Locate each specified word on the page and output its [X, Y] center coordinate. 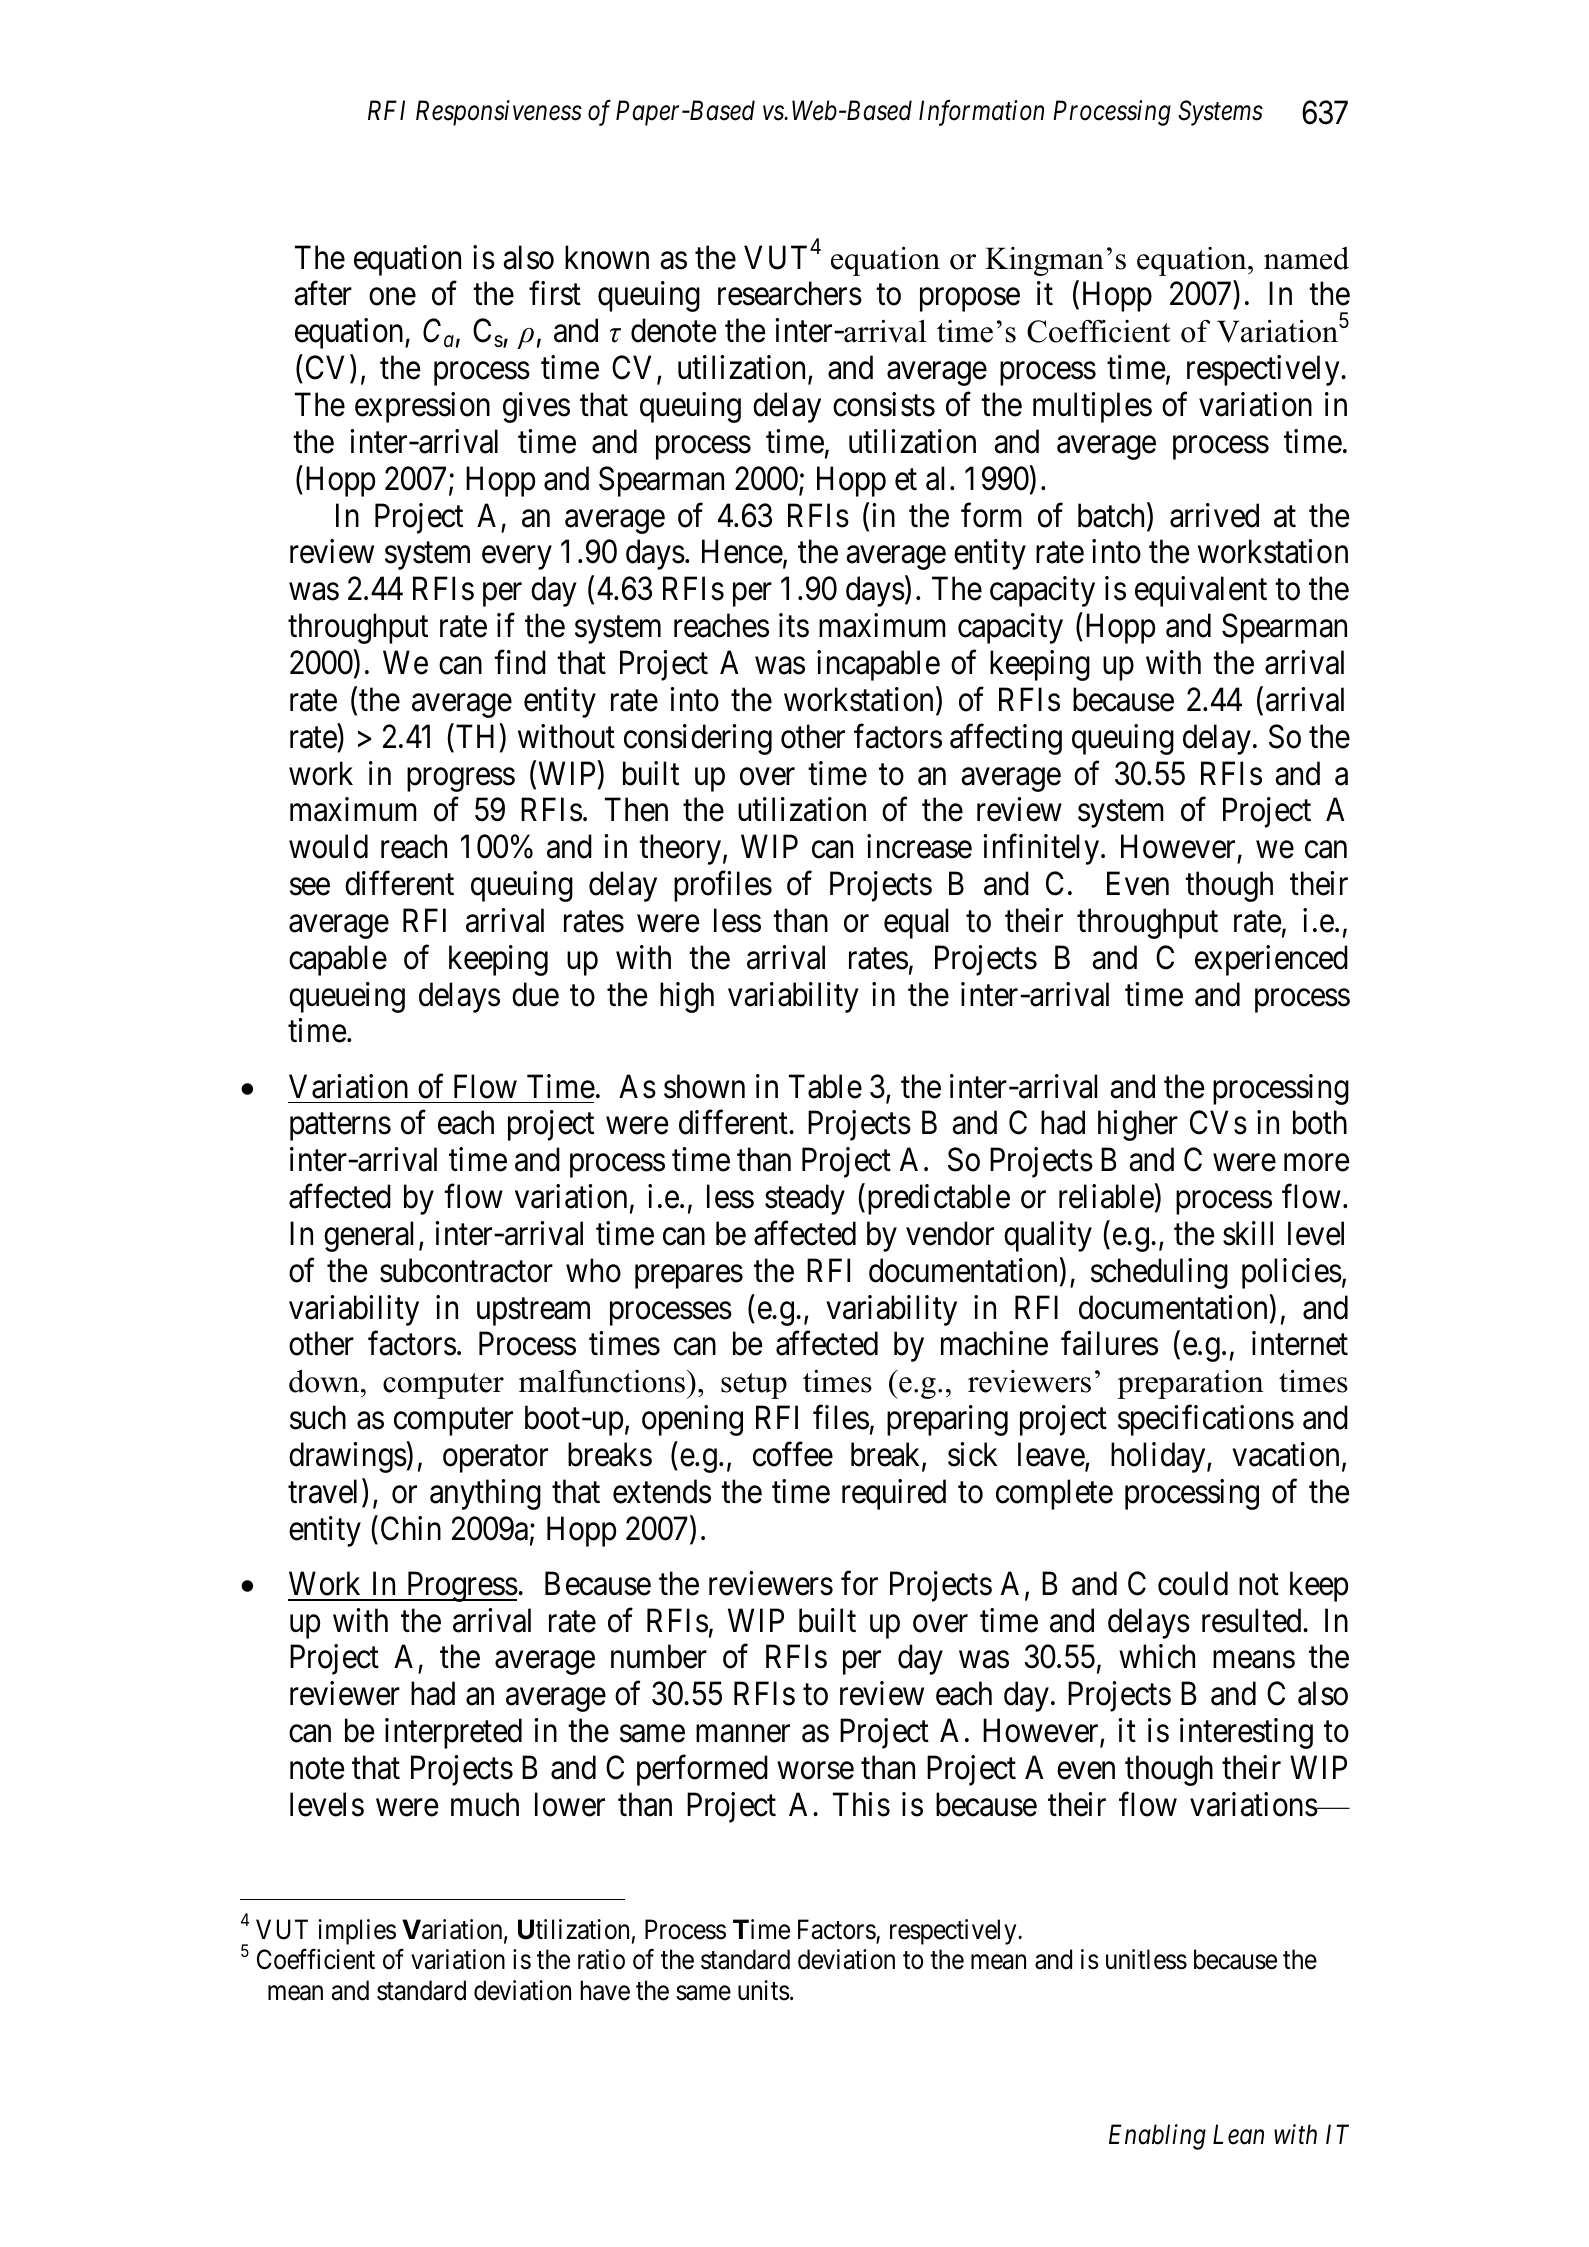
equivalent [1201, 591]
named [1306, 258]
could [1193, 1583]
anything [485, 1494]
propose [970, 300]
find [520, 662]
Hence [742, 552]
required [894, 1494]
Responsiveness [499, 113]
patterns [340, 1127]
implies [357, 1932]
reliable [1106, 1196]
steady [805, 1199]
